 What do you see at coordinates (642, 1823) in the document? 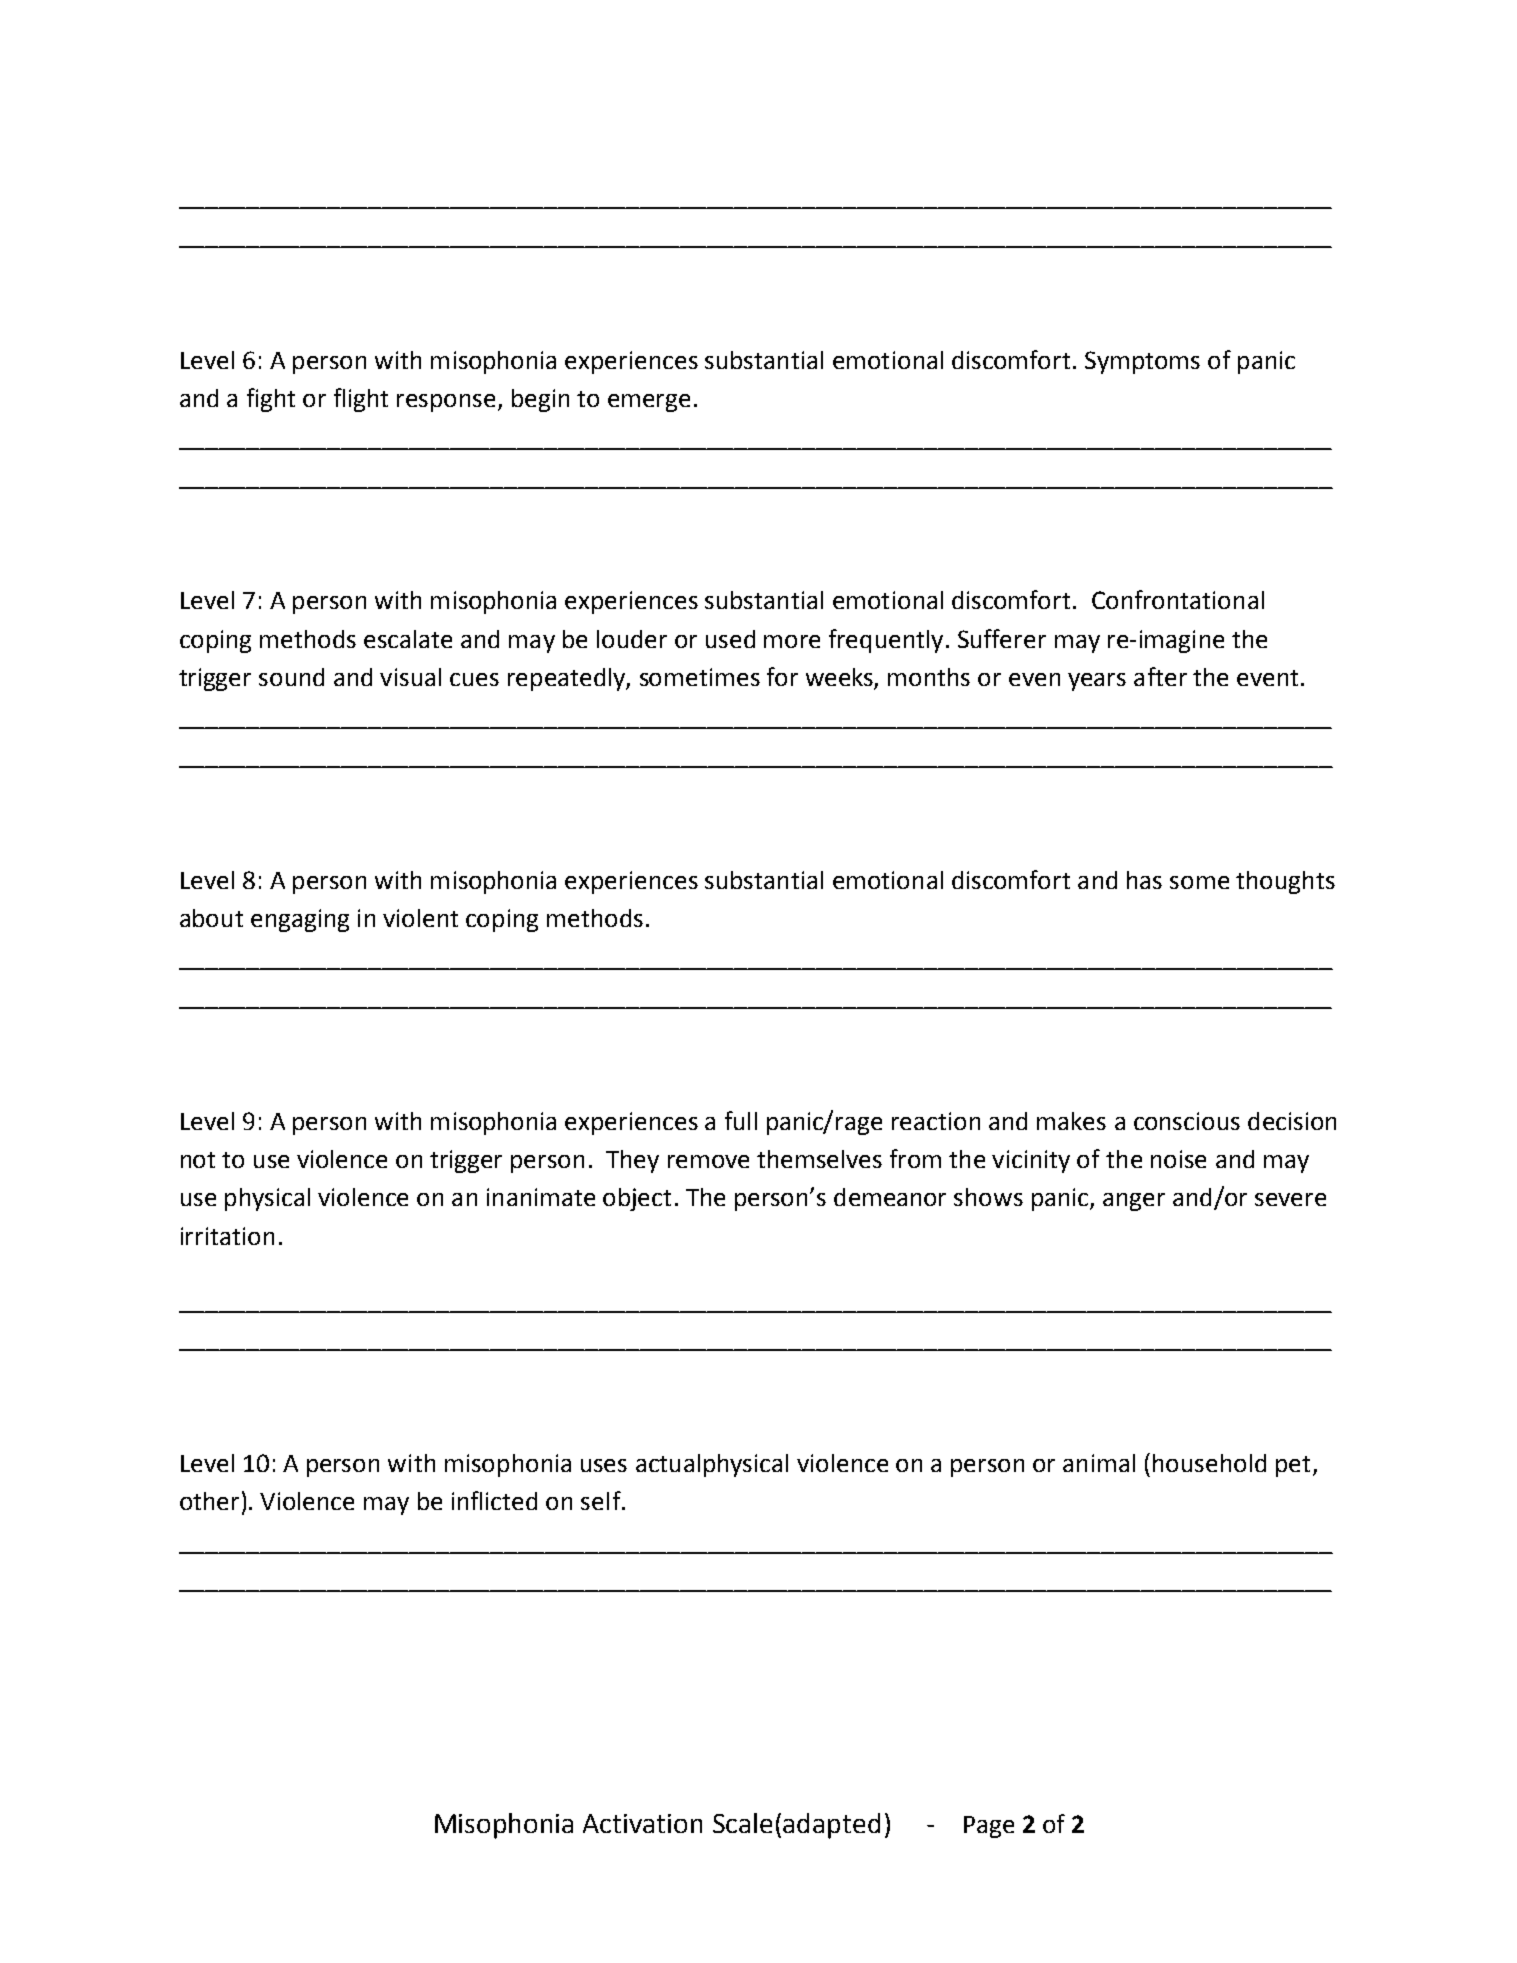
I see `Activation` at bounding box center [642, 1823].
